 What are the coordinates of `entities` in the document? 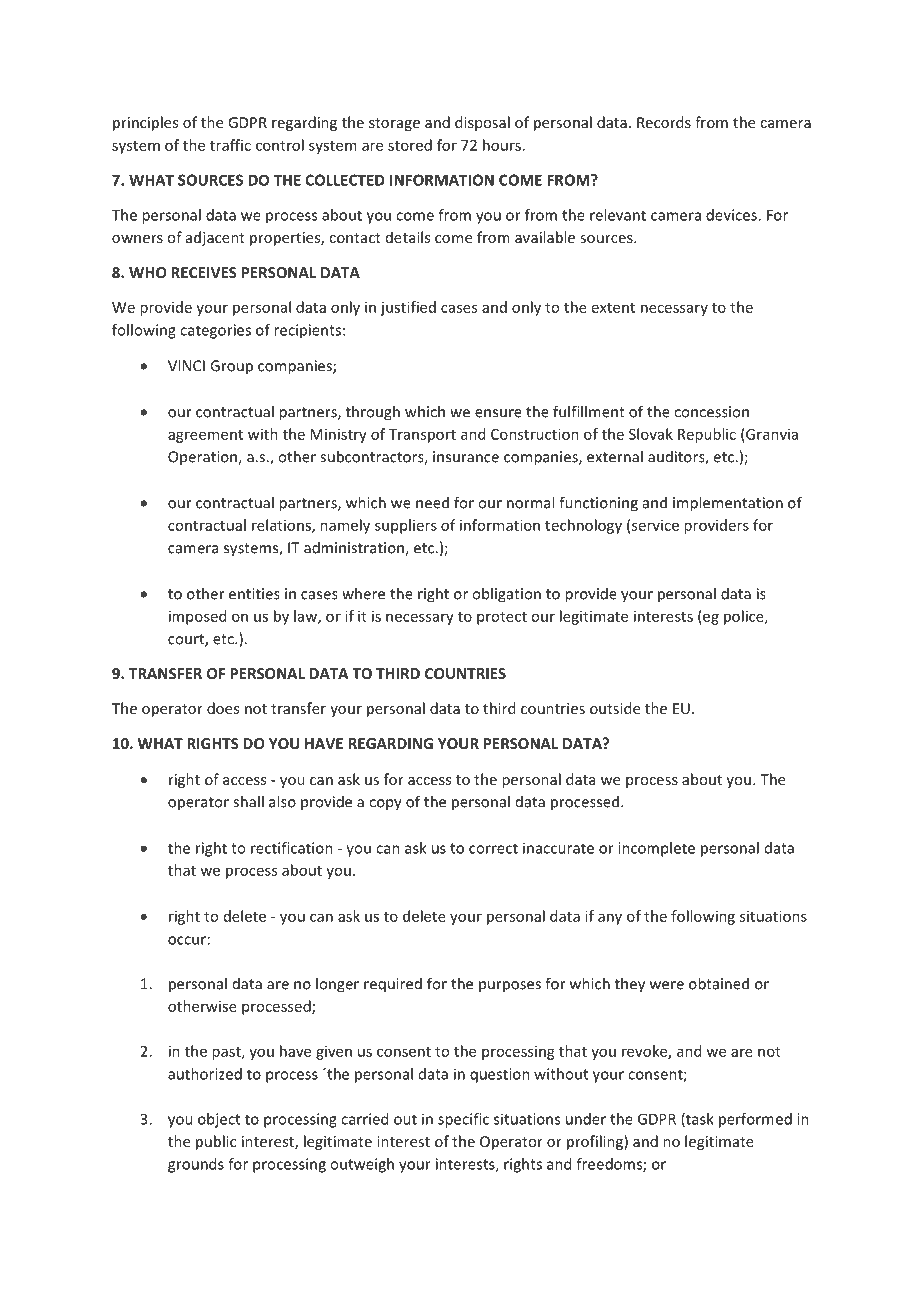 It's located at (254, 594).
